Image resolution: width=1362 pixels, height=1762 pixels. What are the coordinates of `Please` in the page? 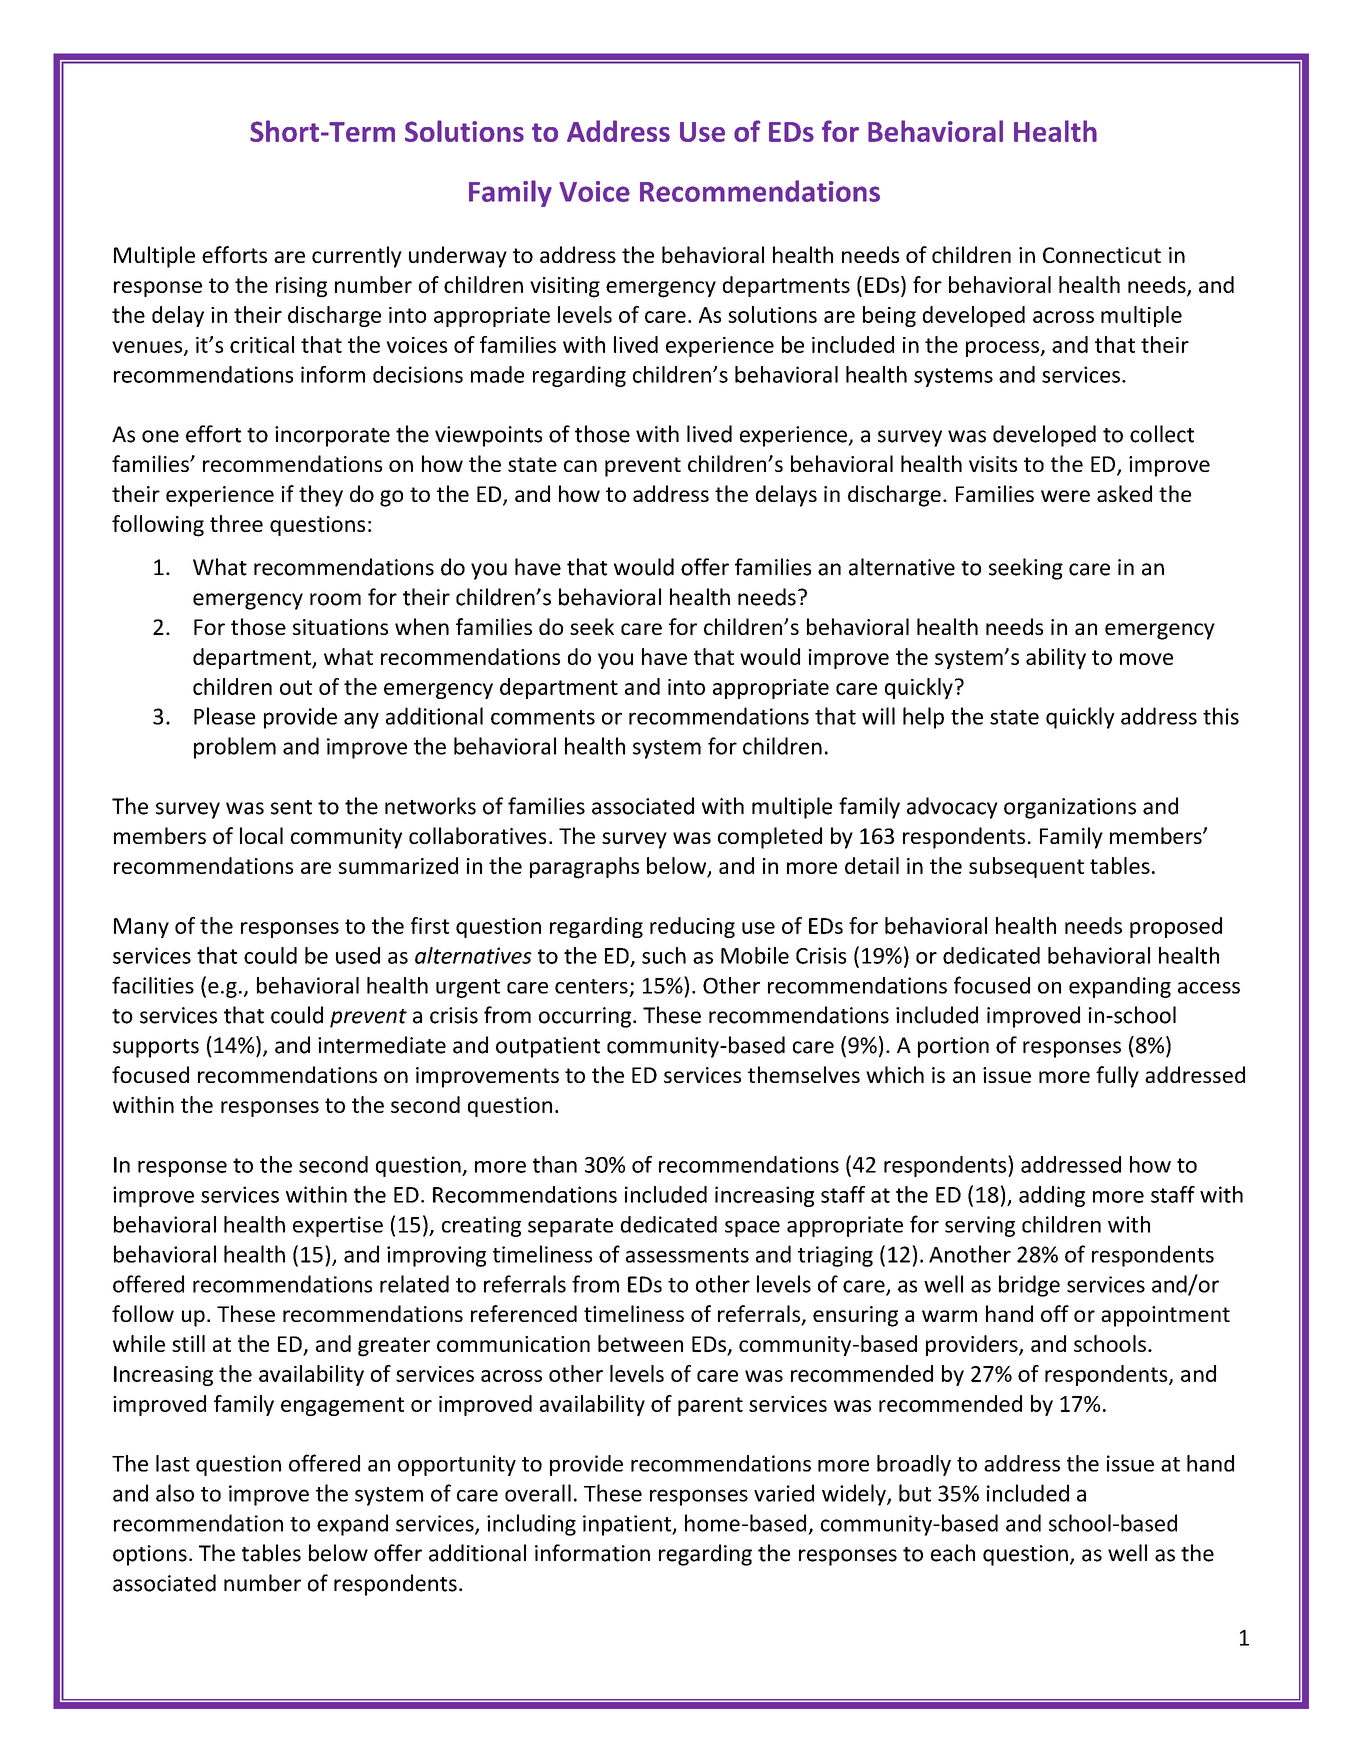 It's located at (224, 716).
